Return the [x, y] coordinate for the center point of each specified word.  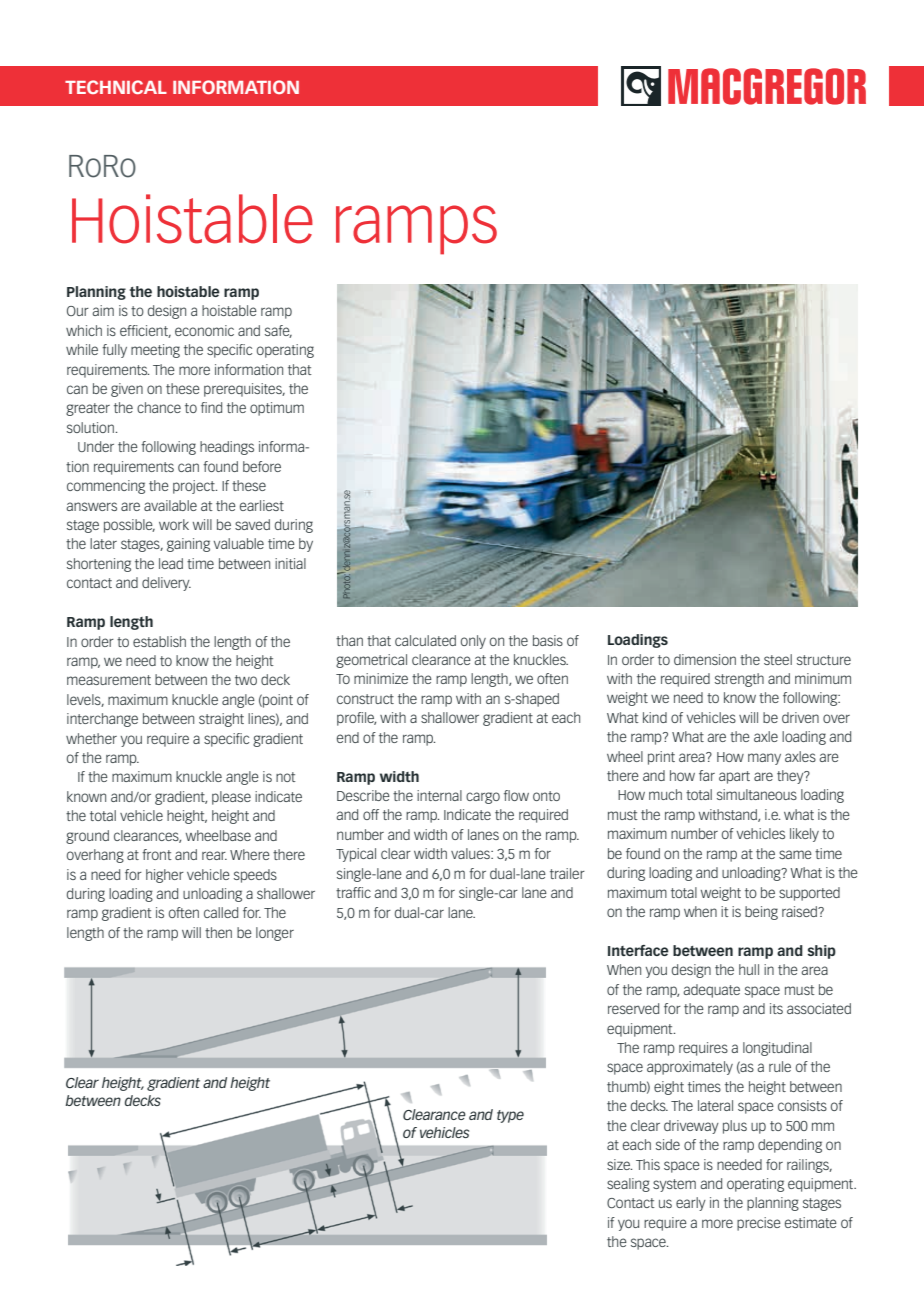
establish [159, 641]
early [691, 1204]
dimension [705, 659]
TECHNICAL [116, 87]
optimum [277, 409]
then [218, 932]
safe [278, 331]
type [510, 1116]
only [473, 642]
